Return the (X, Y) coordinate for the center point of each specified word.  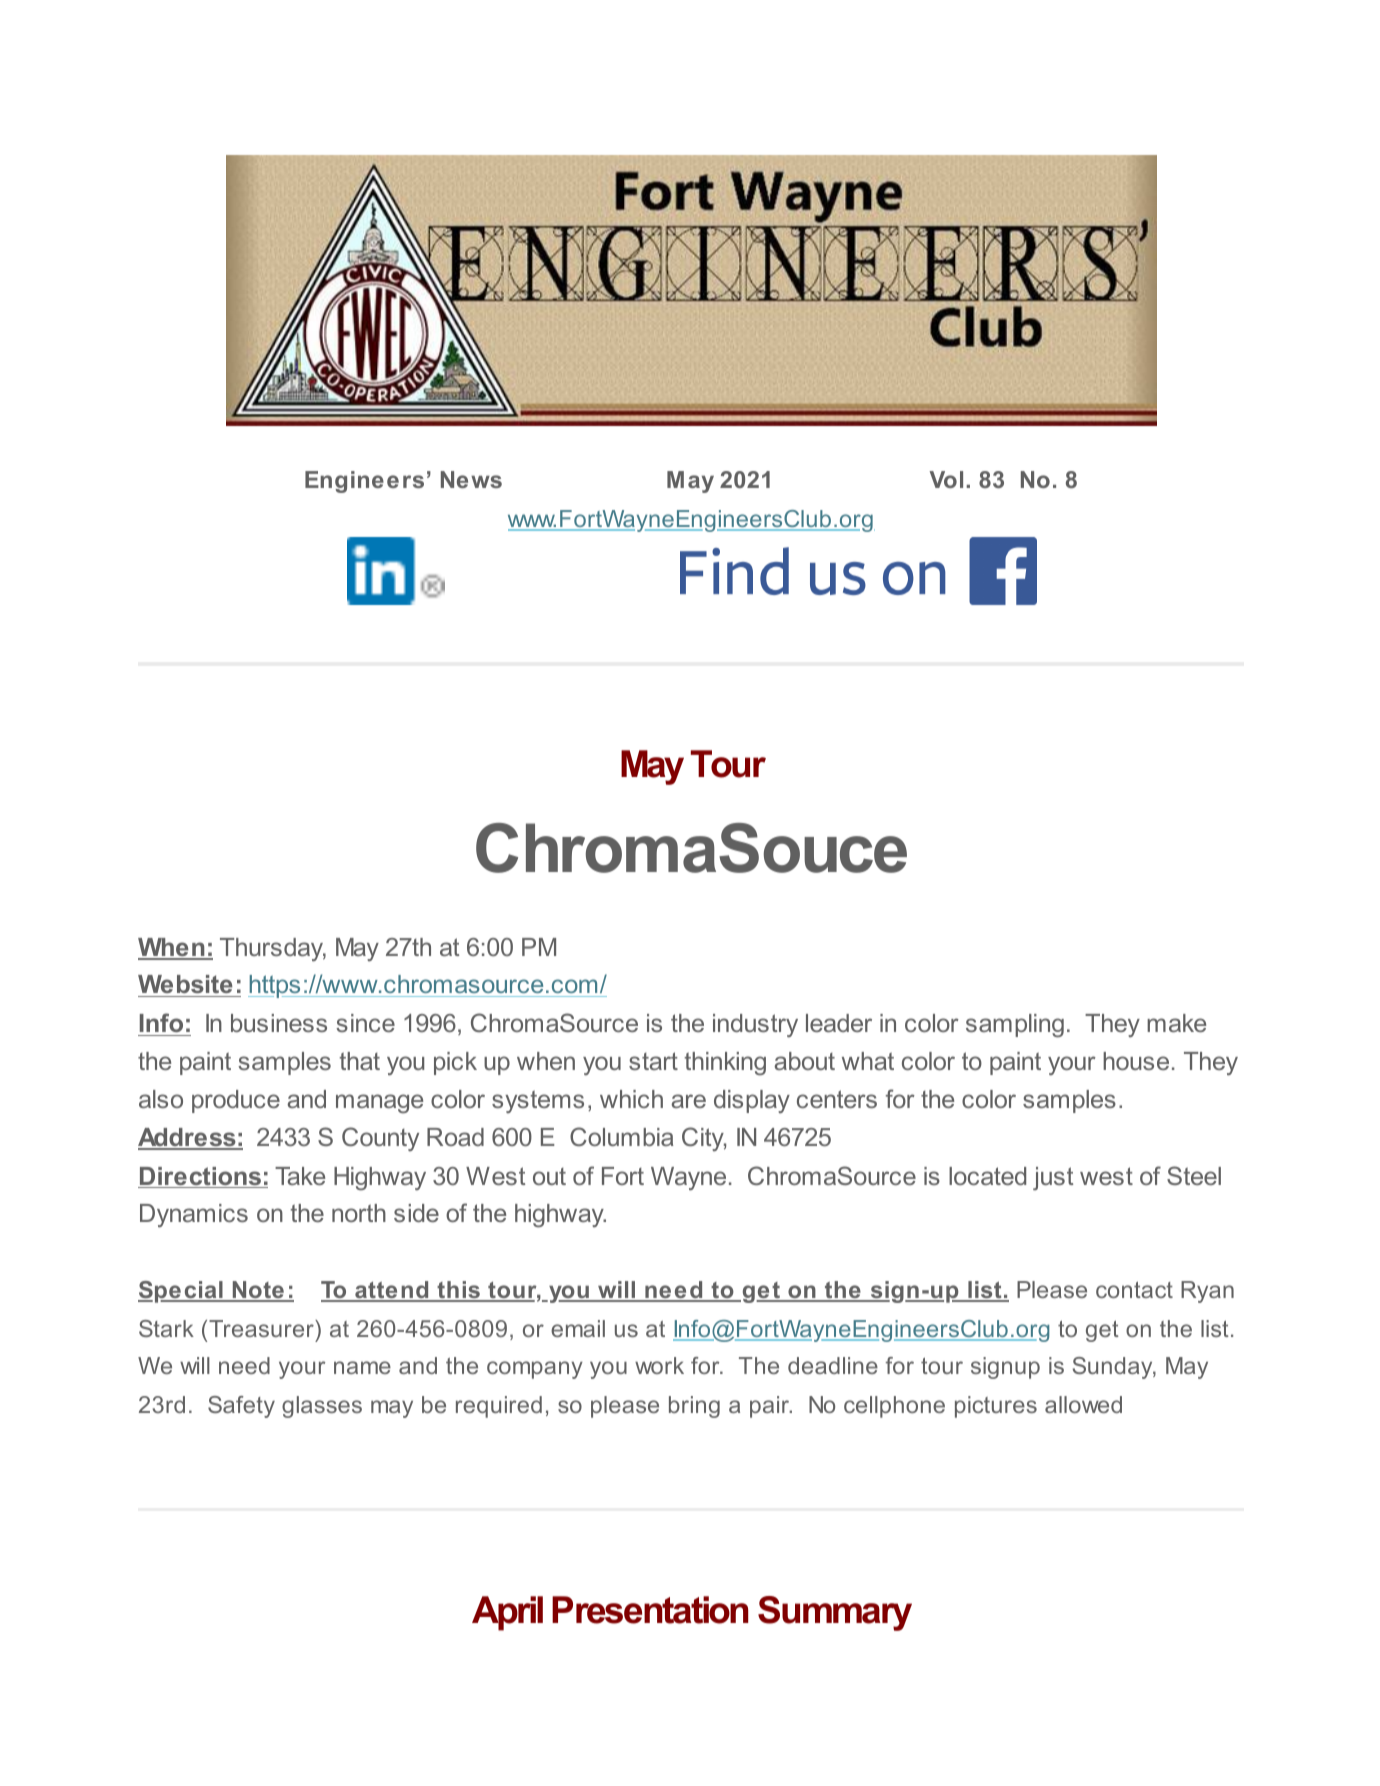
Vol (946, 479)
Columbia (622, 1136)
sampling (1015, 1026)
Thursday (273, 950)
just (1053, 1178)
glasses (322, 1407)
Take (300, 1176)
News (471, 479)
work (659, 1365)
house (1136, 1061)
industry (755, 1026)
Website (186, 986)
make (1176, 1023)
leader (839, 1023)
